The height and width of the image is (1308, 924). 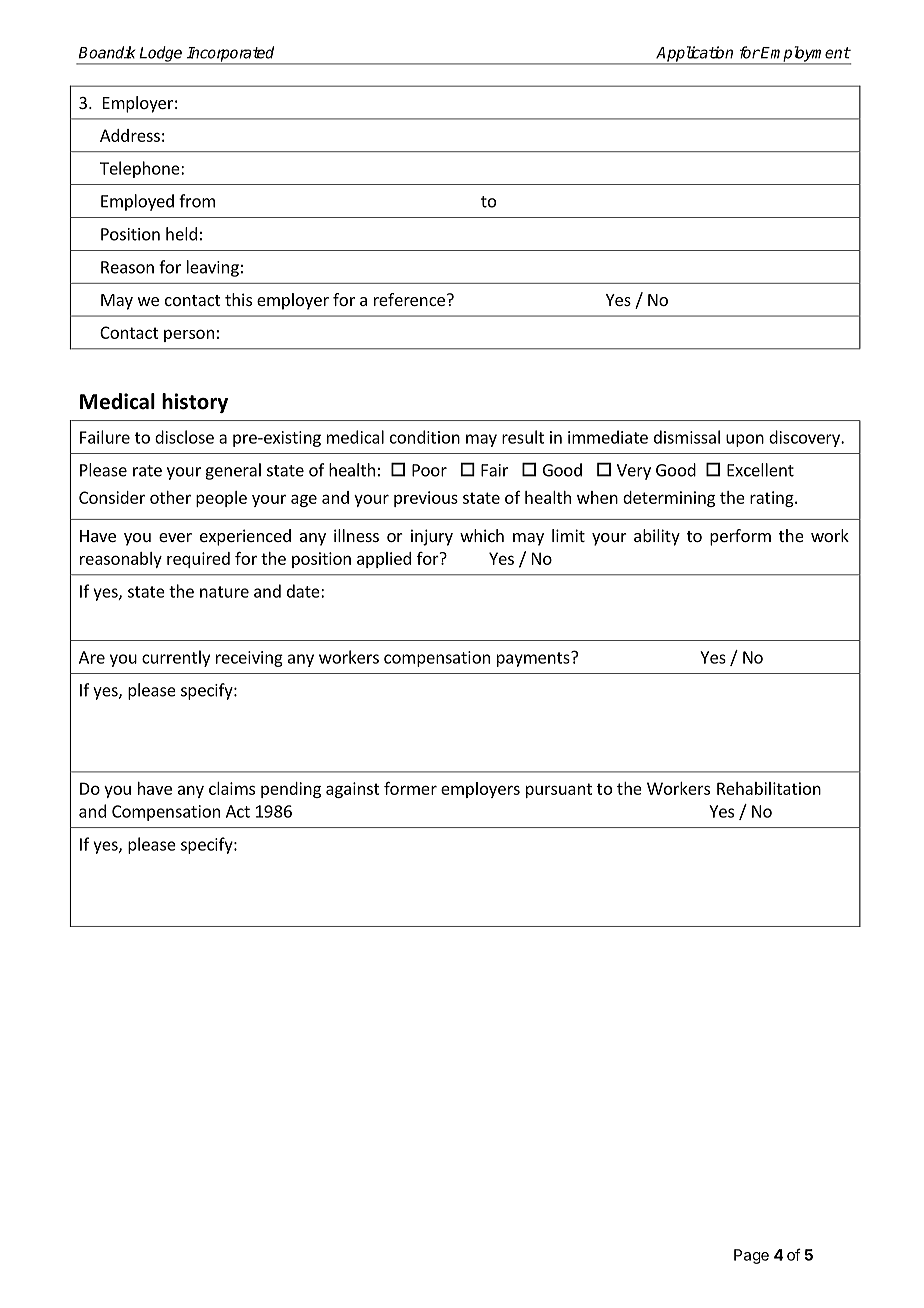 What do you see at coordinates (695, 55) in the image?
I see `Application` at bounding box center [695, 55].
